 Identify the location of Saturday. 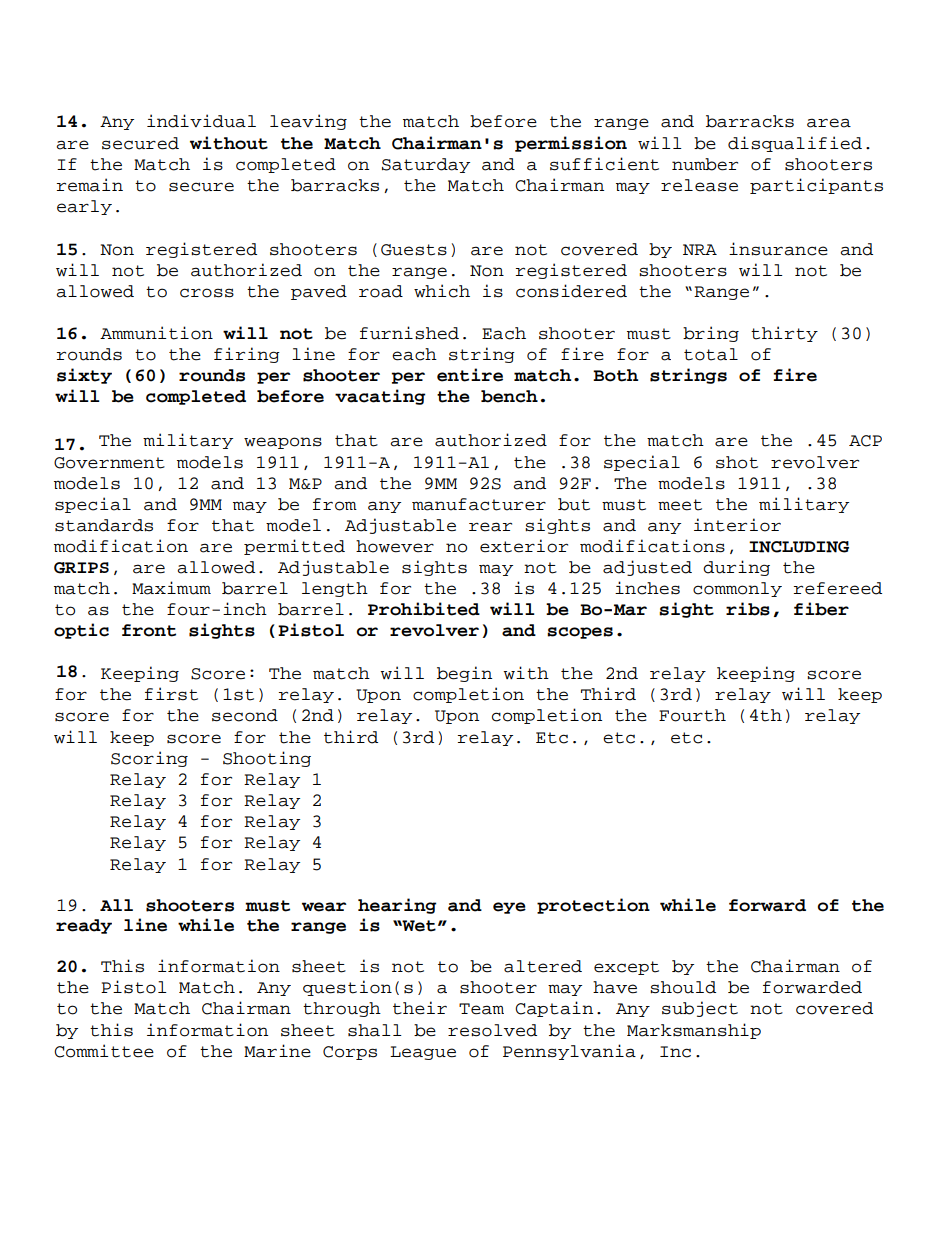
(426, 165).
